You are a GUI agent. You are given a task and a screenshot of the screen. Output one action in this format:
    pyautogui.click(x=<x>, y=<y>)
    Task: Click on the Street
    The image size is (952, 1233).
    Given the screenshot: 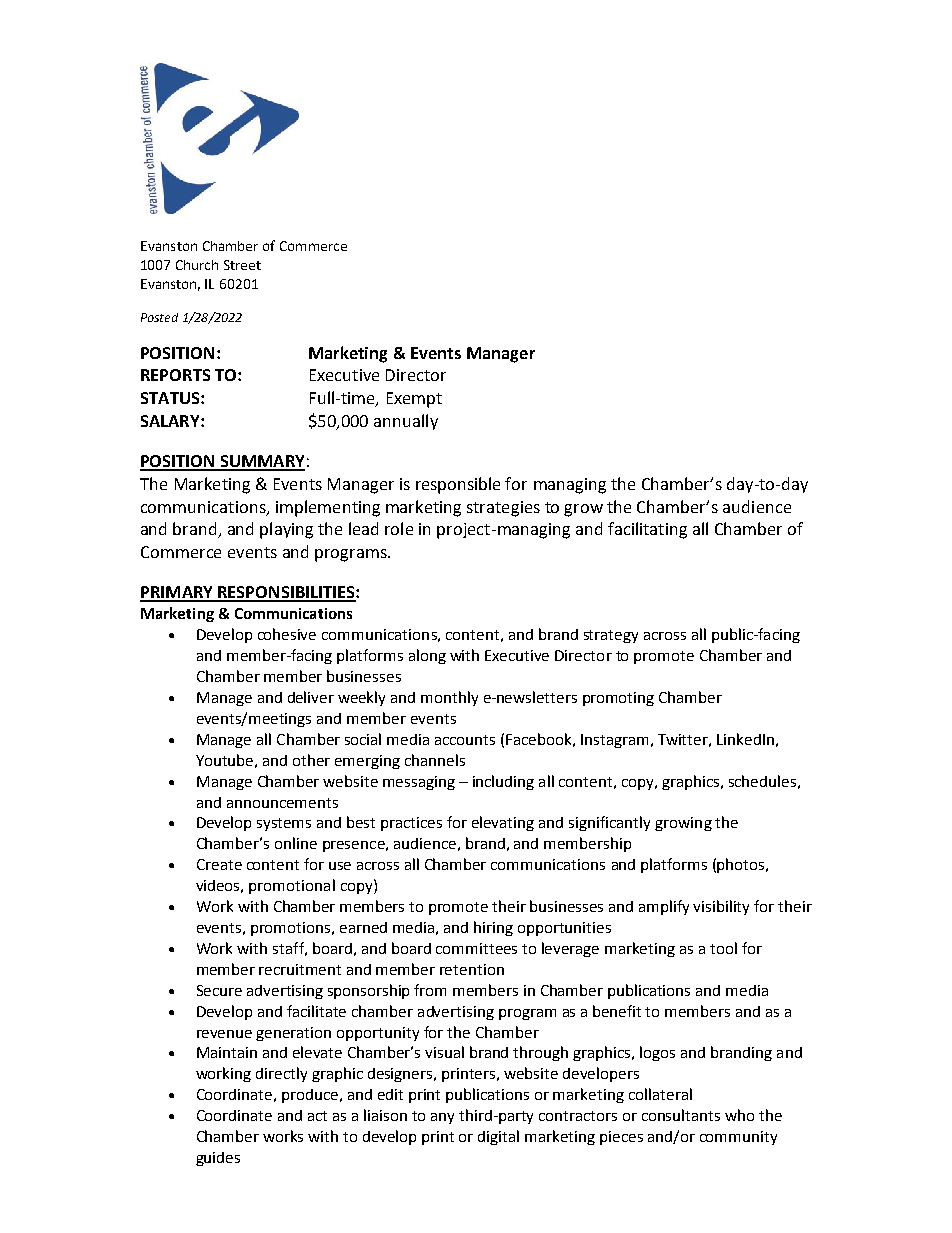 What is the action you would take?
    pyautogui.click(x=242, y=265)
